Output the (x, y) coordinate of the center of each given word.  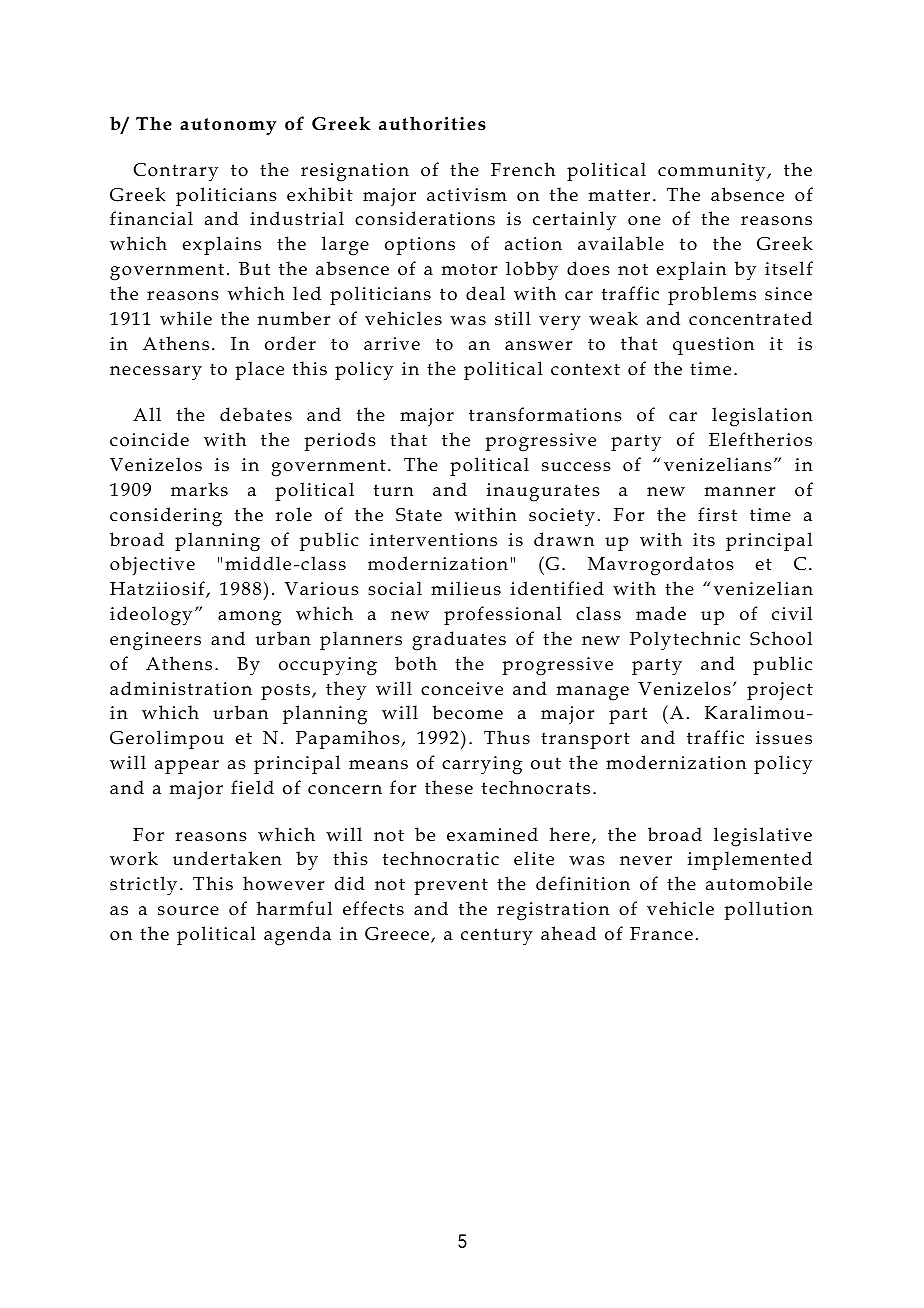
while (186, 318)
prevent (451, 886)
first (717, 514)
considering (166, 517)
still (513, 318)
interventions (433, 540)
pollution (768, 910)
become (467, 712)
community (713, 172)
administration (181, 688)
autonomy (228, 126)
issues (784, 738)
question (713, 346)
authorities (432, 123)
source (188, 911)
